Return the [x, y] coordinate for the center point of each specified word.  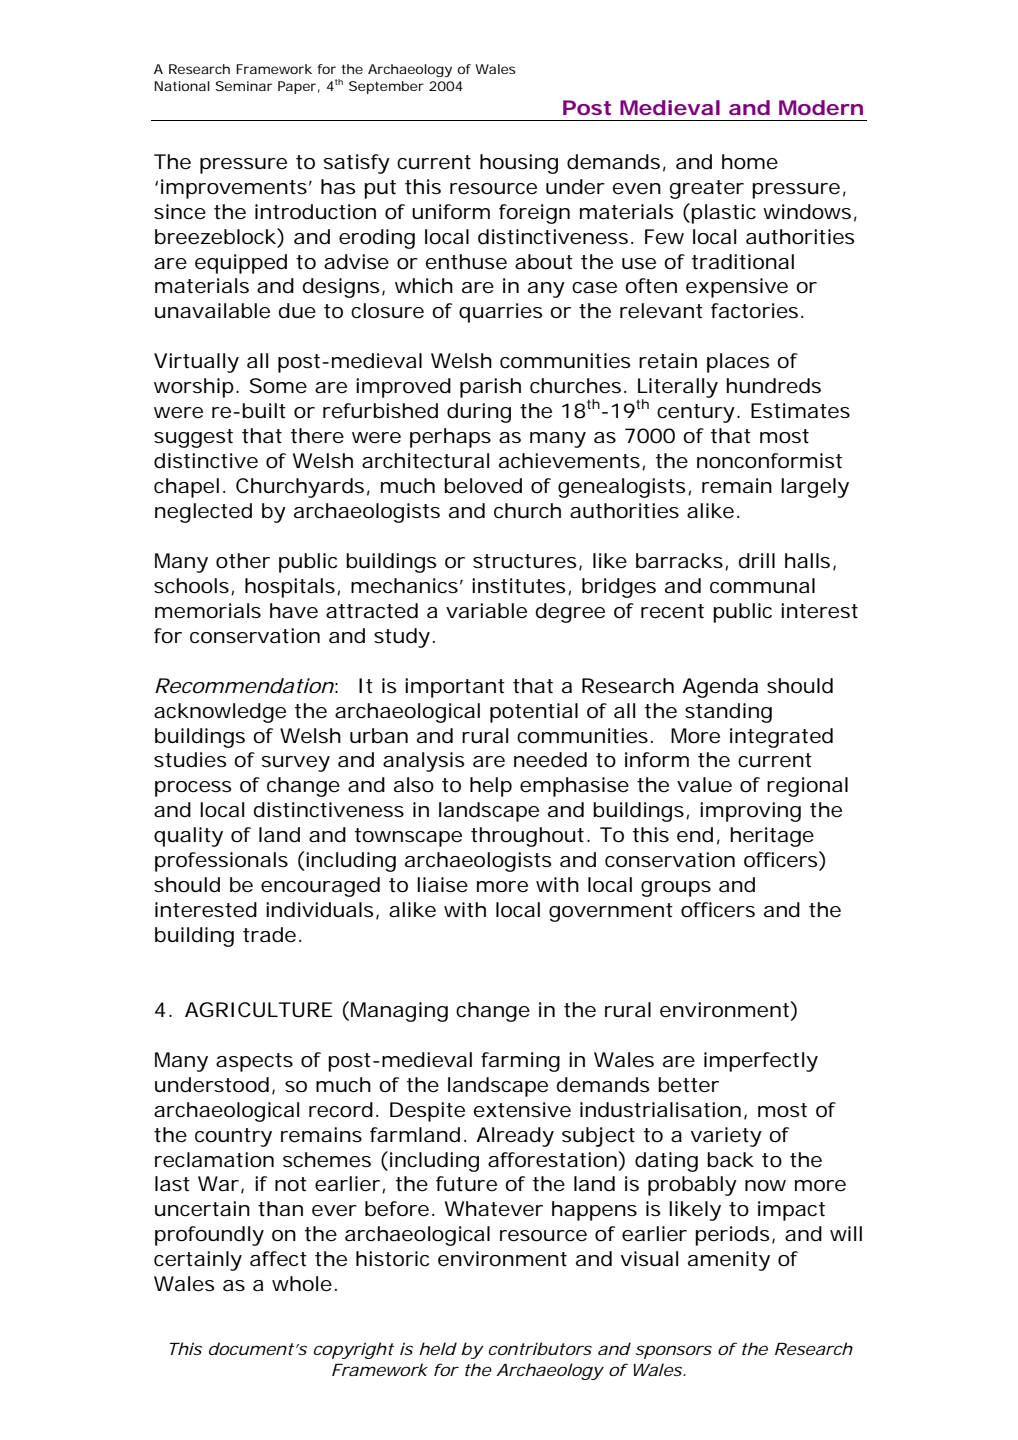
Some [278, 386]
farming [520, 1062]
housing [519, 164]
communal [762, 586]
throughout [527, 837]
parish [490, 388]
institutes [519, 586]
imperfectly [761, 1062]
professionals [221, 862]
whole [302, 1284]
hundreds [773, 386]
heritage [772, 837]
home [750, 162]
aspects [254, 1062]
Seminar [244, 86]
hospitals [290, 588]
